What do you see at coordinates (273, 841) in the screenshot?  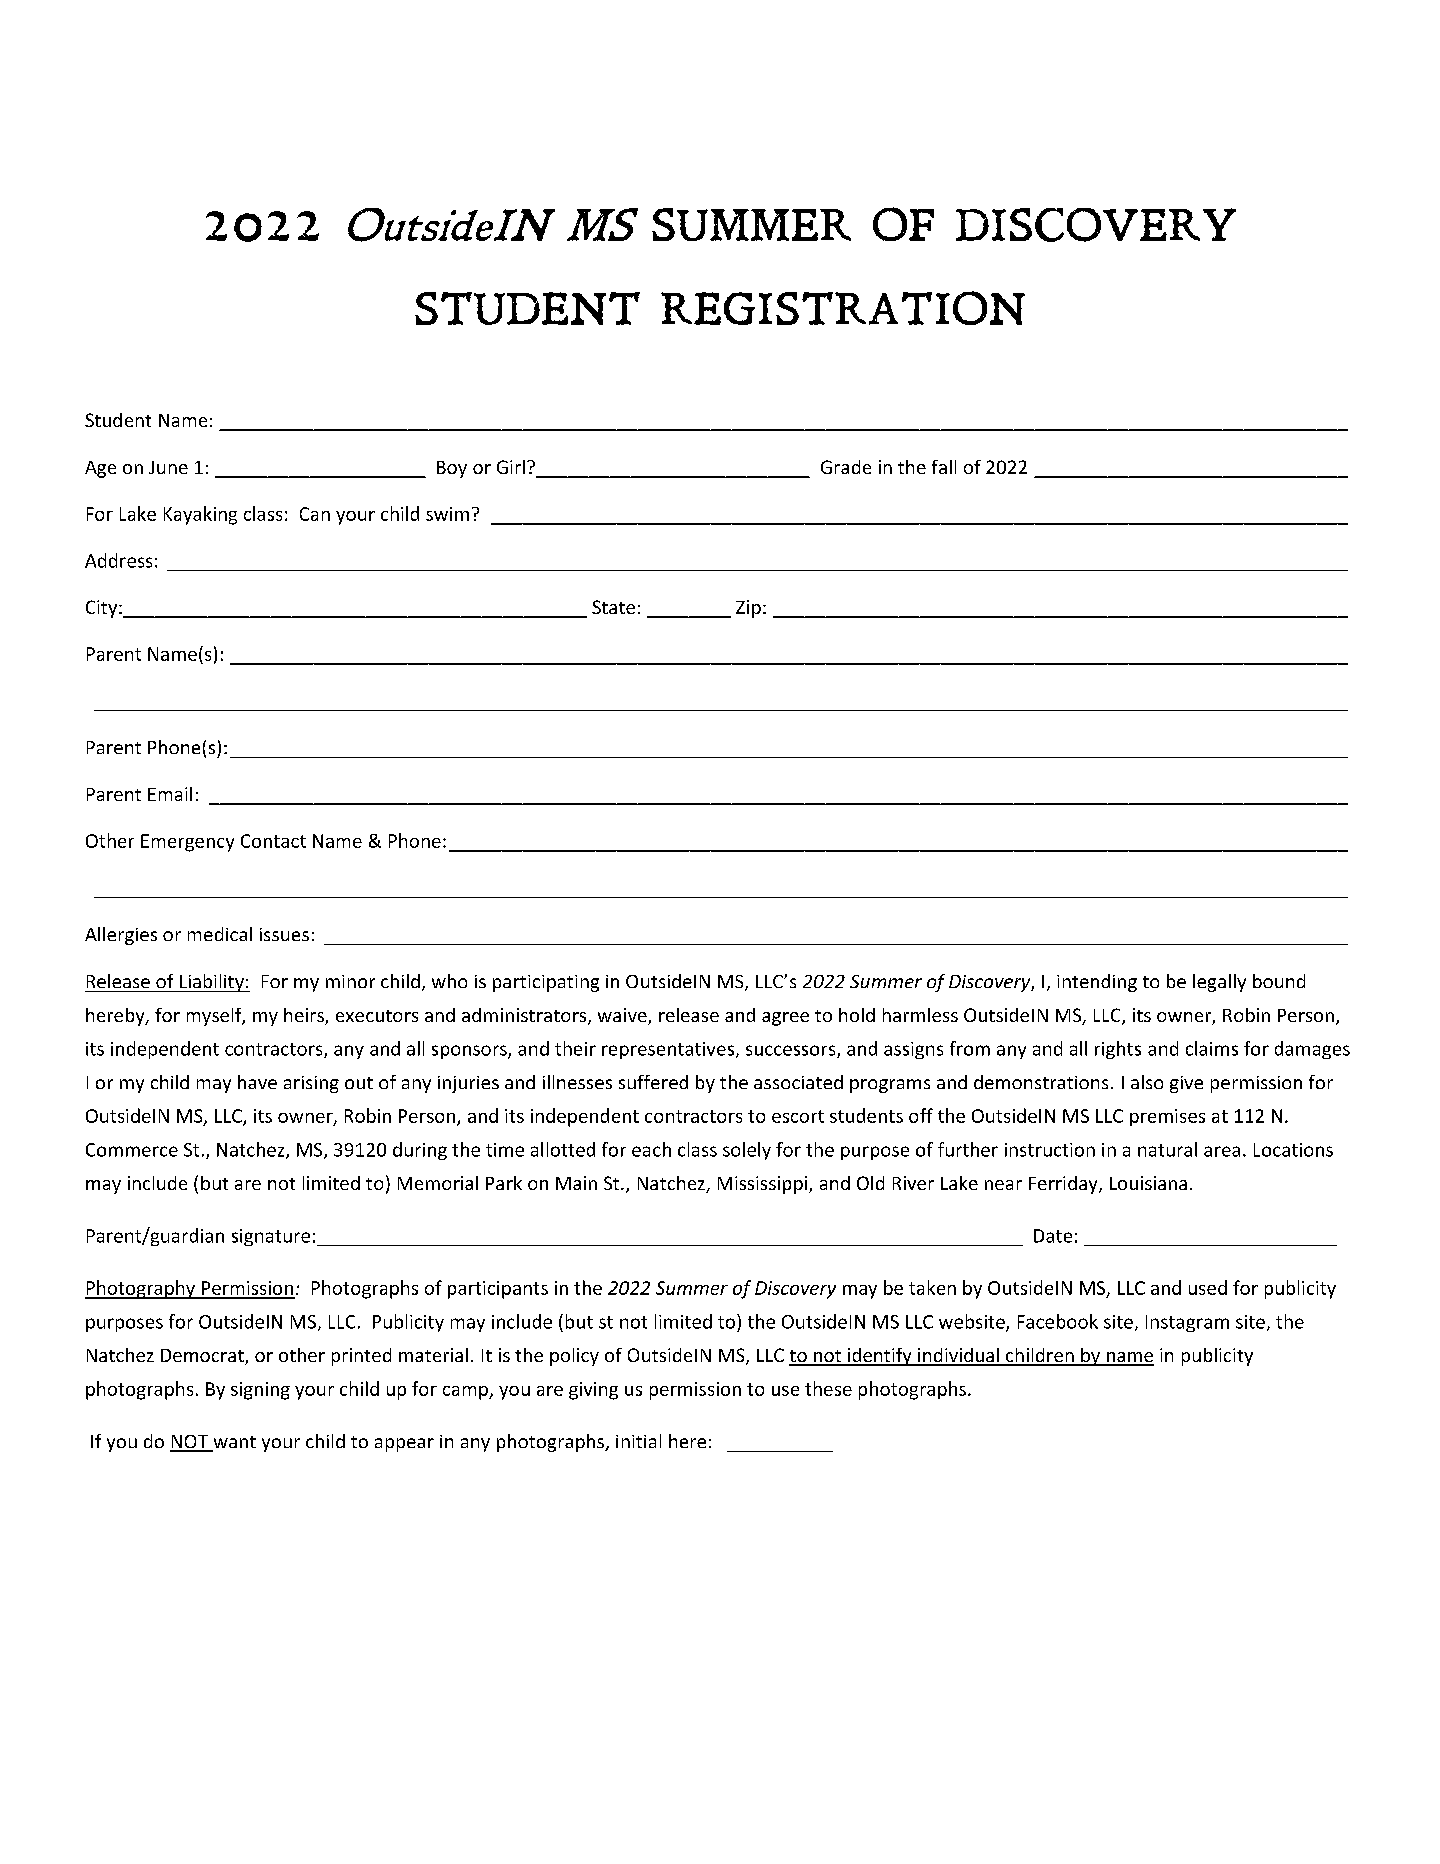 I see `Contact` at bounding box center [273, 841].
